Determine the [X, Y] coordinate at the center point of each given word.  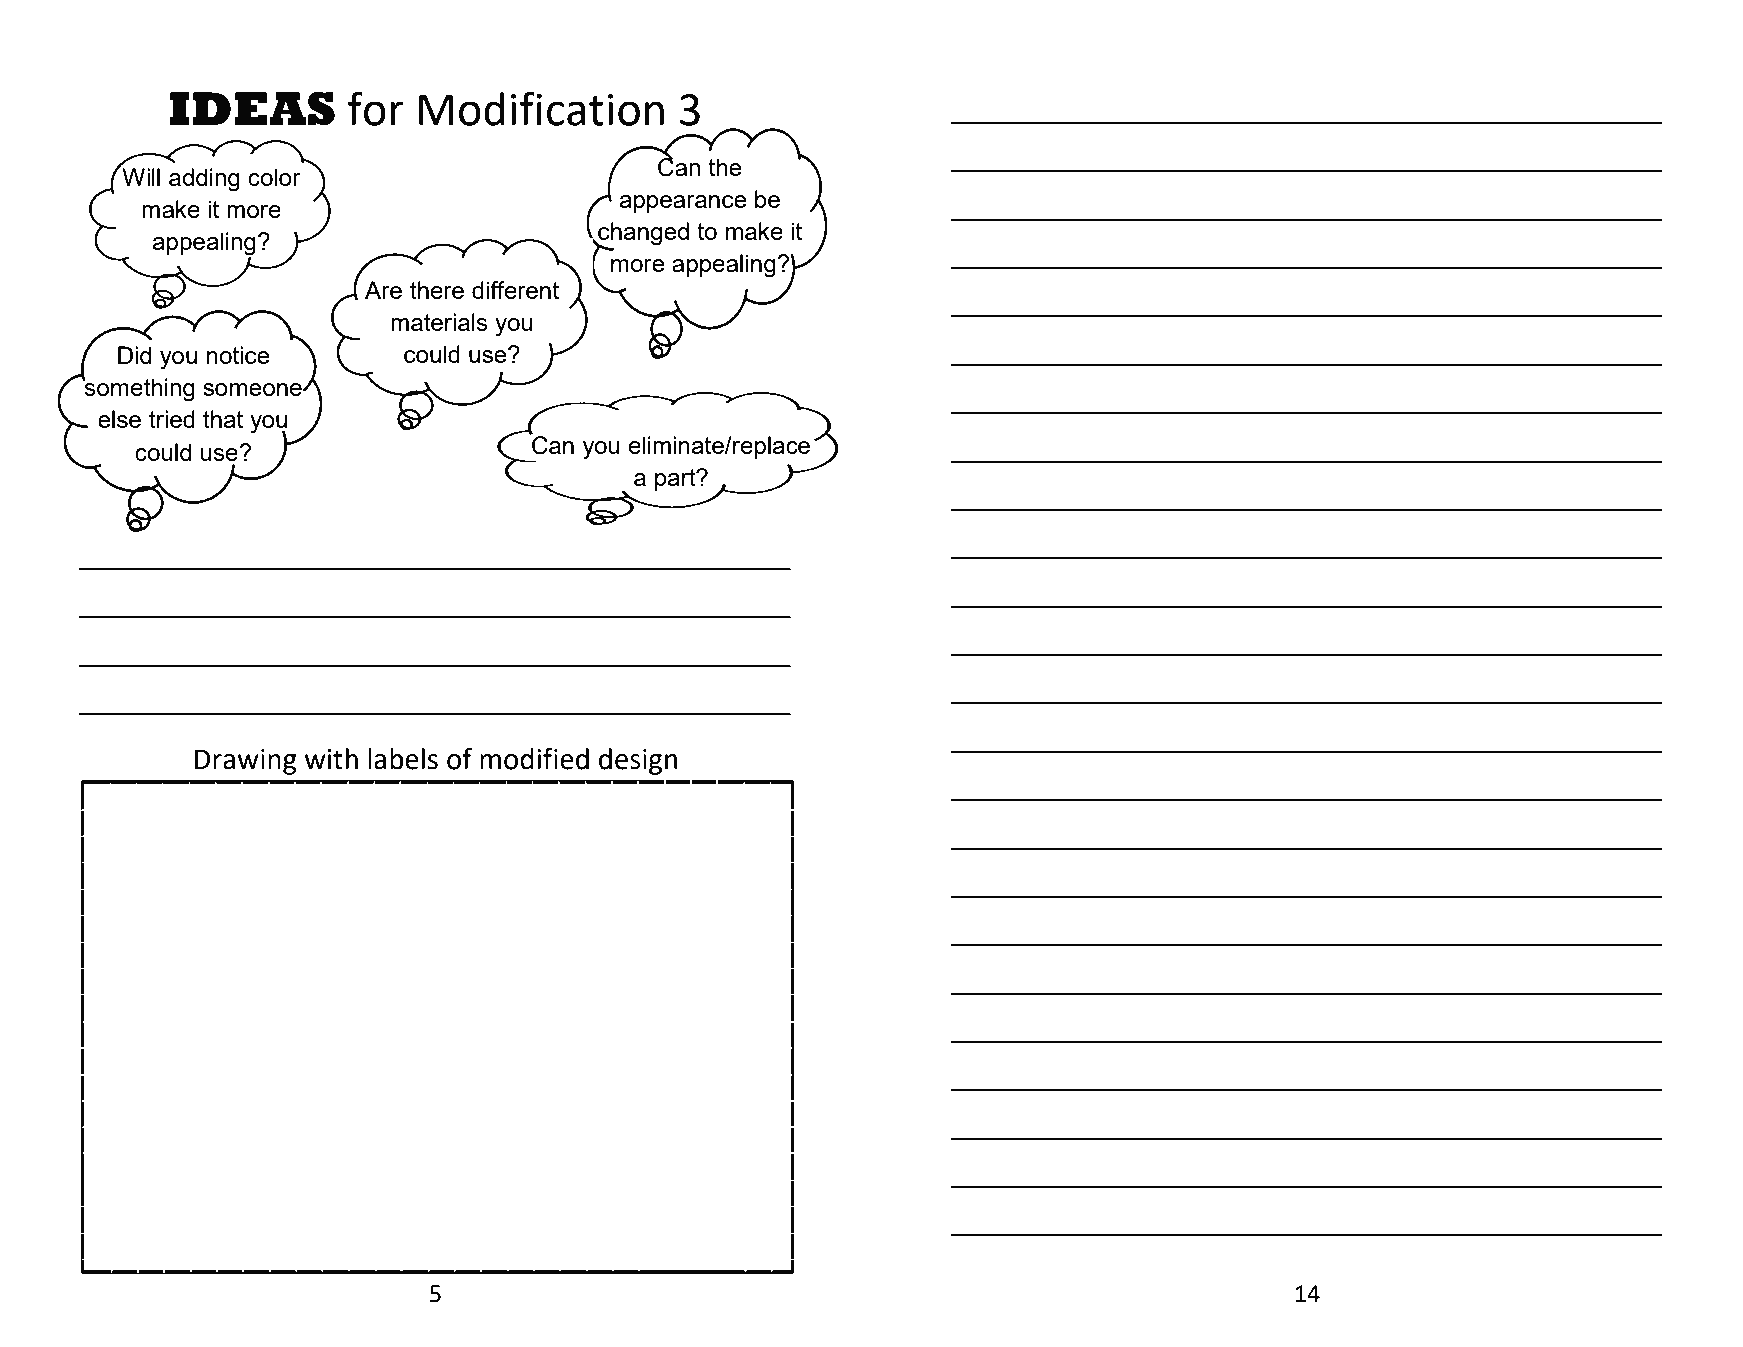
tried [172, 419]
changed [642, 234]
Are [383, 290]
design [638, 761]
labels [403, 759]
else [119, 419]
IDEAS [252, 108]
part [676, 480]
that [223, 419]
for [375, 108]
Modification [541, 108]
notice [238, 355]
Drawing [245, 762]
